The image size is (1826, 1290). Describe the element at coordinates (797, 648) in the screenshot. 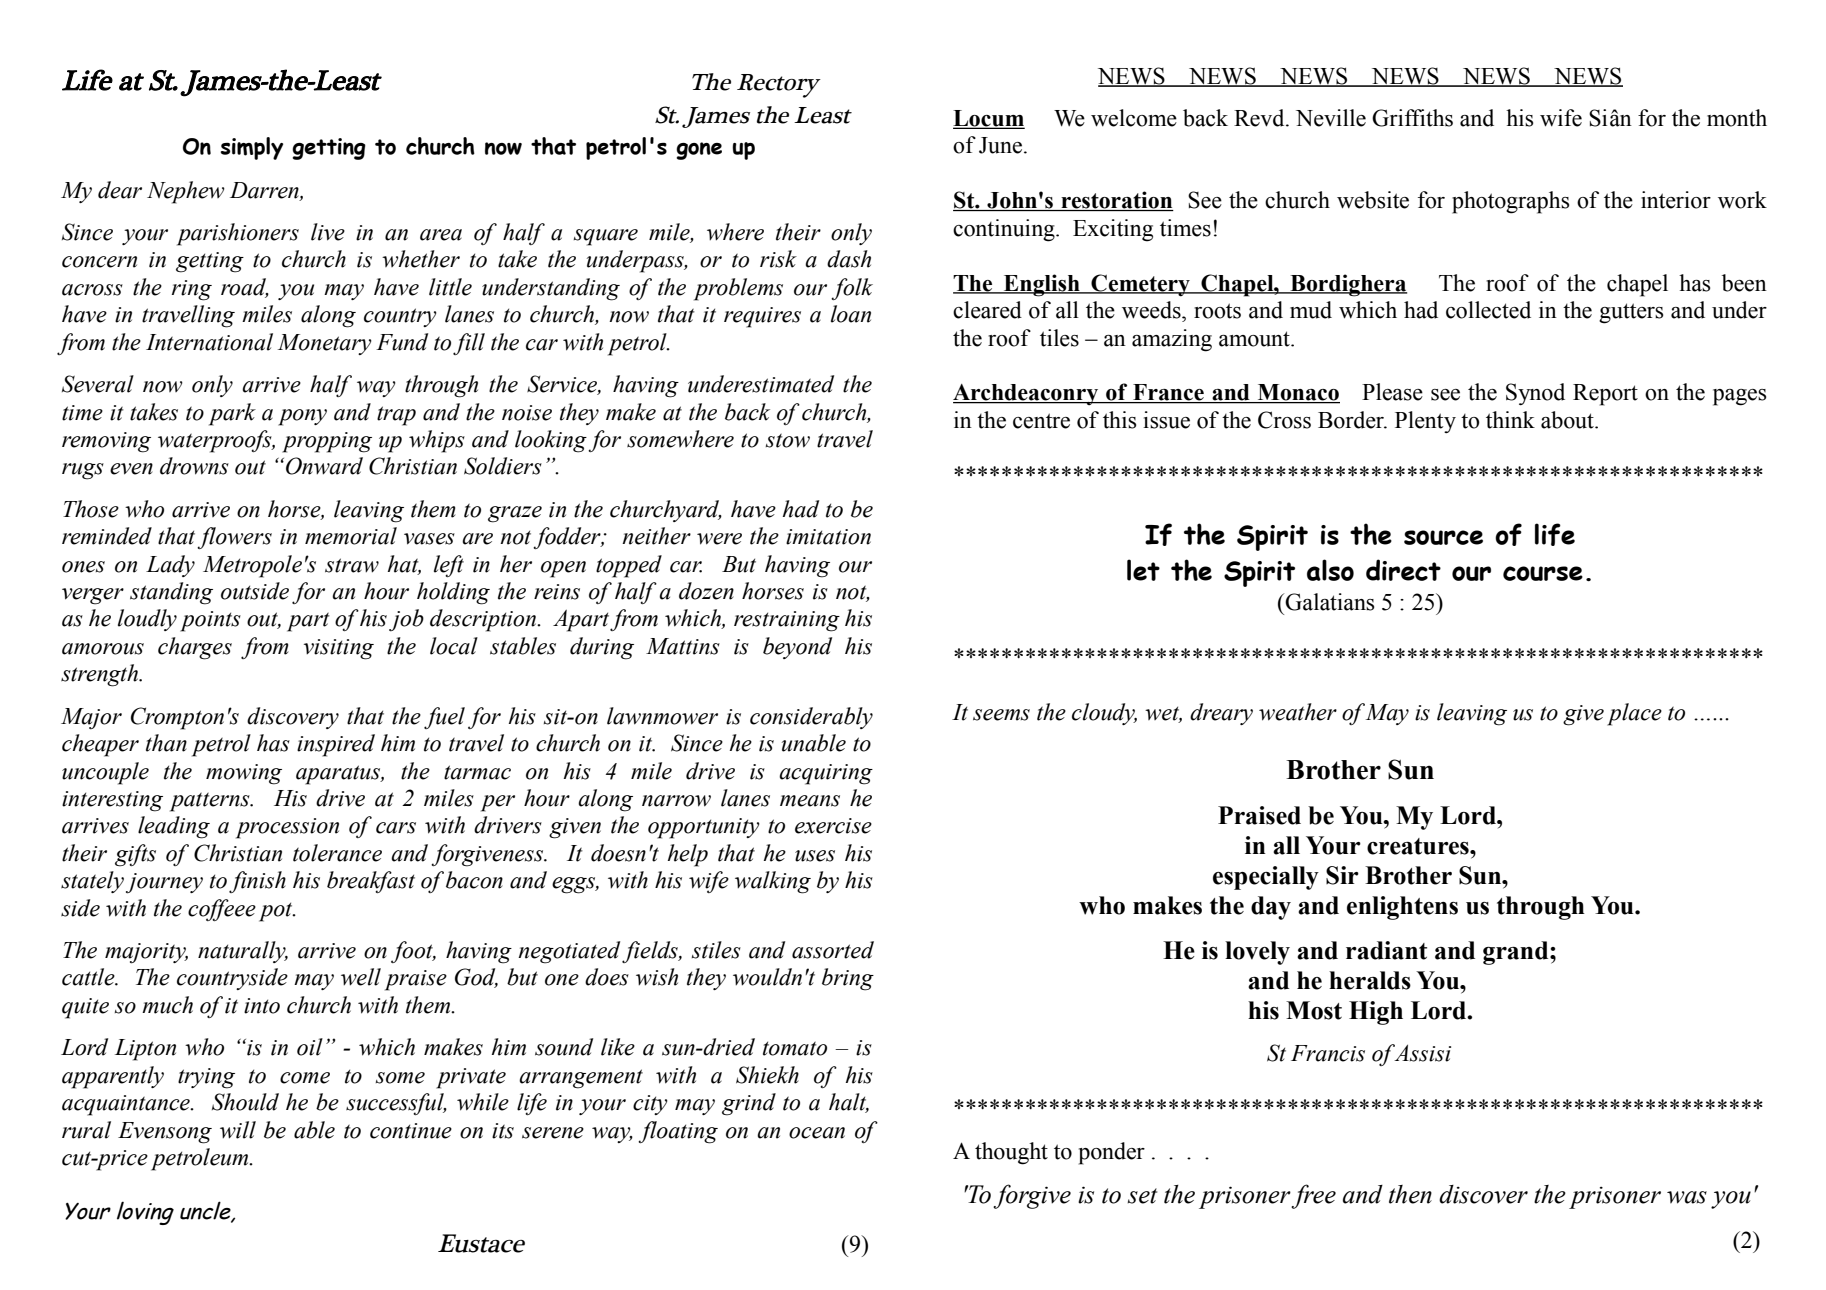

I see `beyond` at that location.
